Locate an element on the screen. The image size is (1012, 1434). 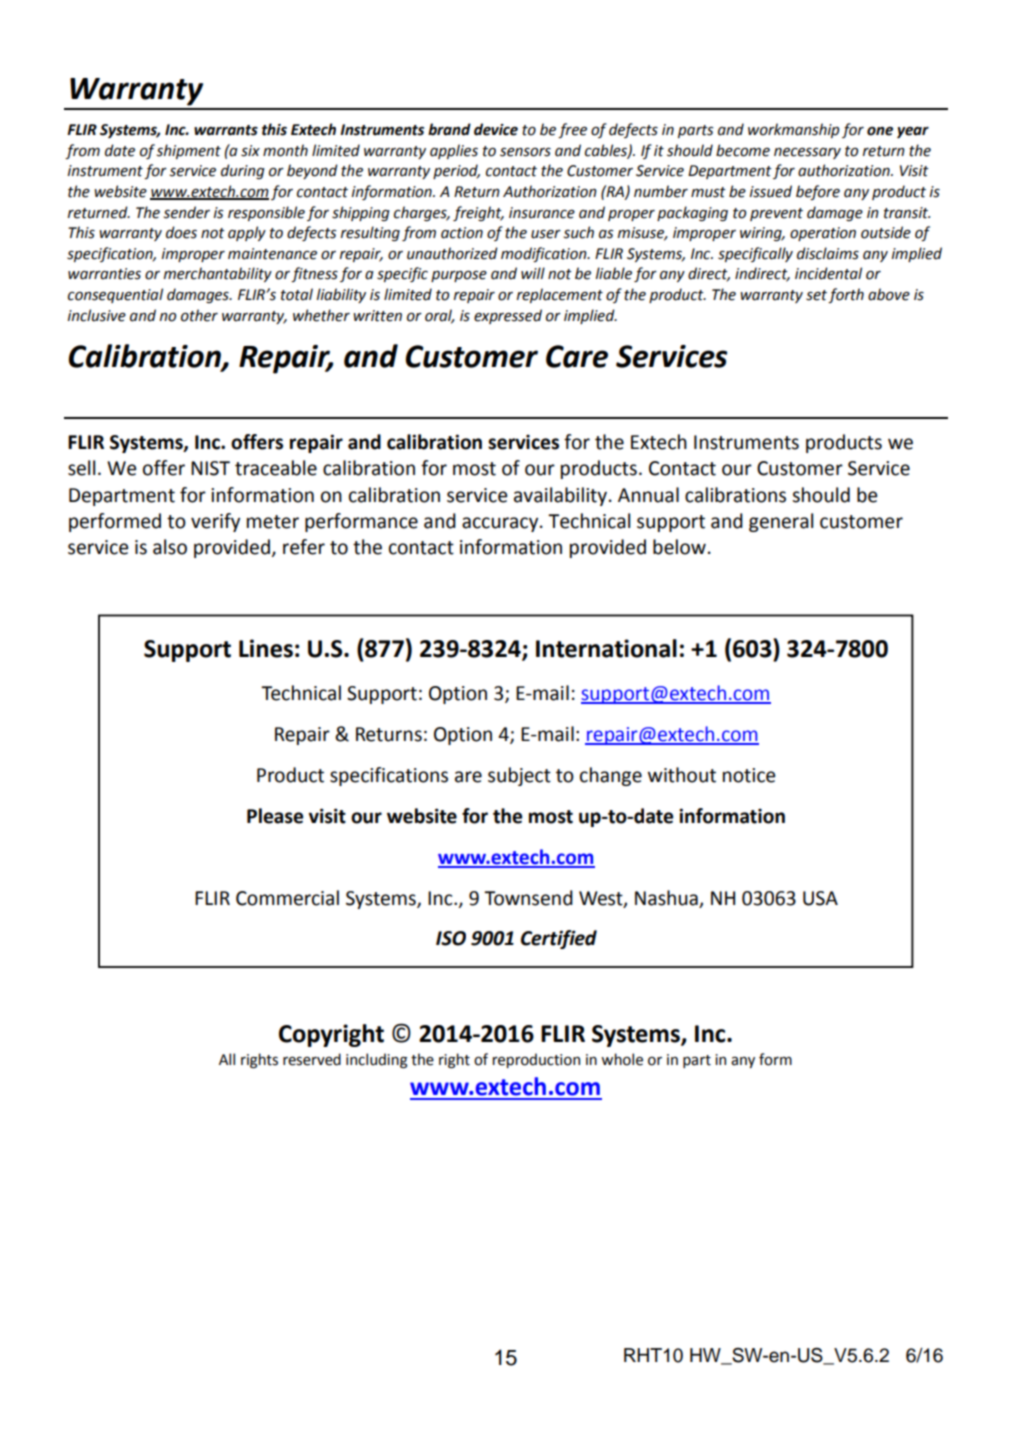
International is located at coordinates (606, 648).
